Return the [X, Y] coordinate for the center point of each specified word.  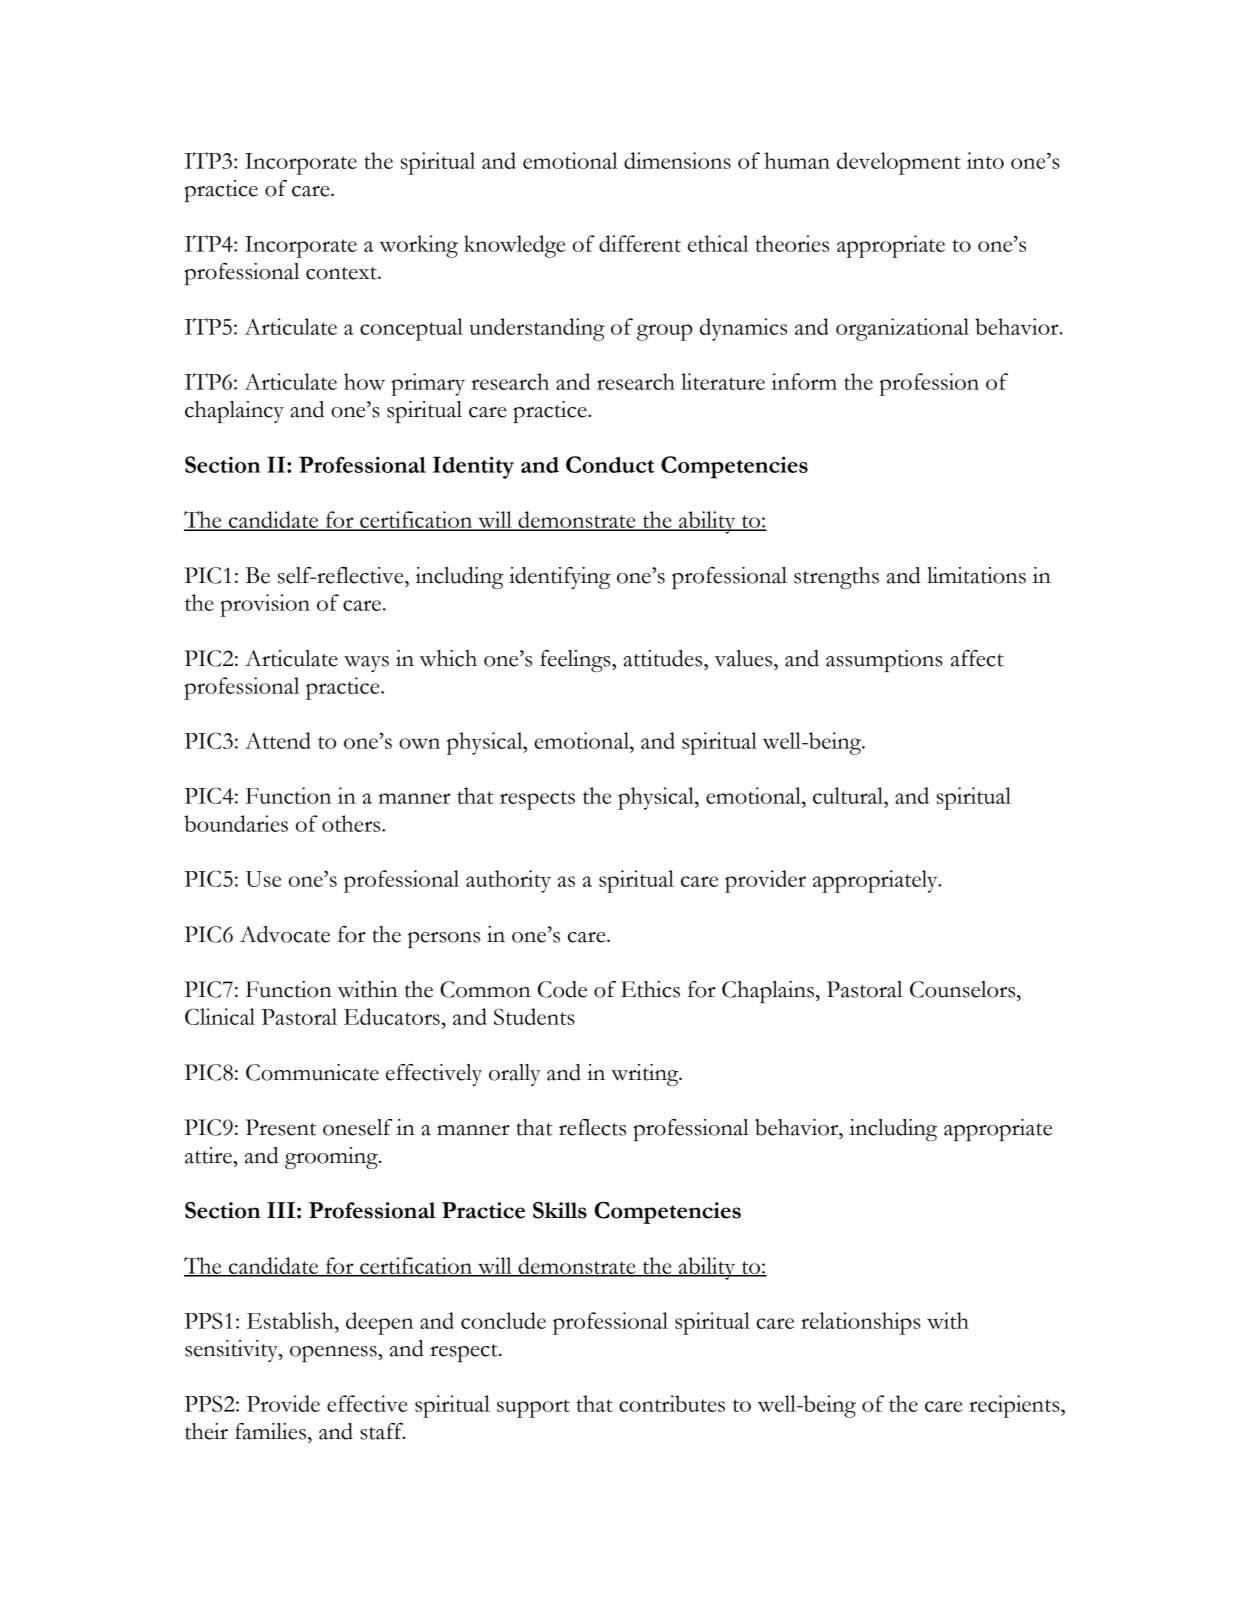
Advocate [285, 934]
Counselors [964, 989]
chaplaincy [234, 412]
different [640, 243]
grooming [332, 1158]
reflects [592, 1127]
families [270, 1431]
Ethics [650, 989]
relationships [861, 1323]
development [899, 163]
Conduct [610, 464]
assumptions [884, 661]
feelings [576, 661]
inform [804, 381]
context [342, 273]
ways [366, 664]
